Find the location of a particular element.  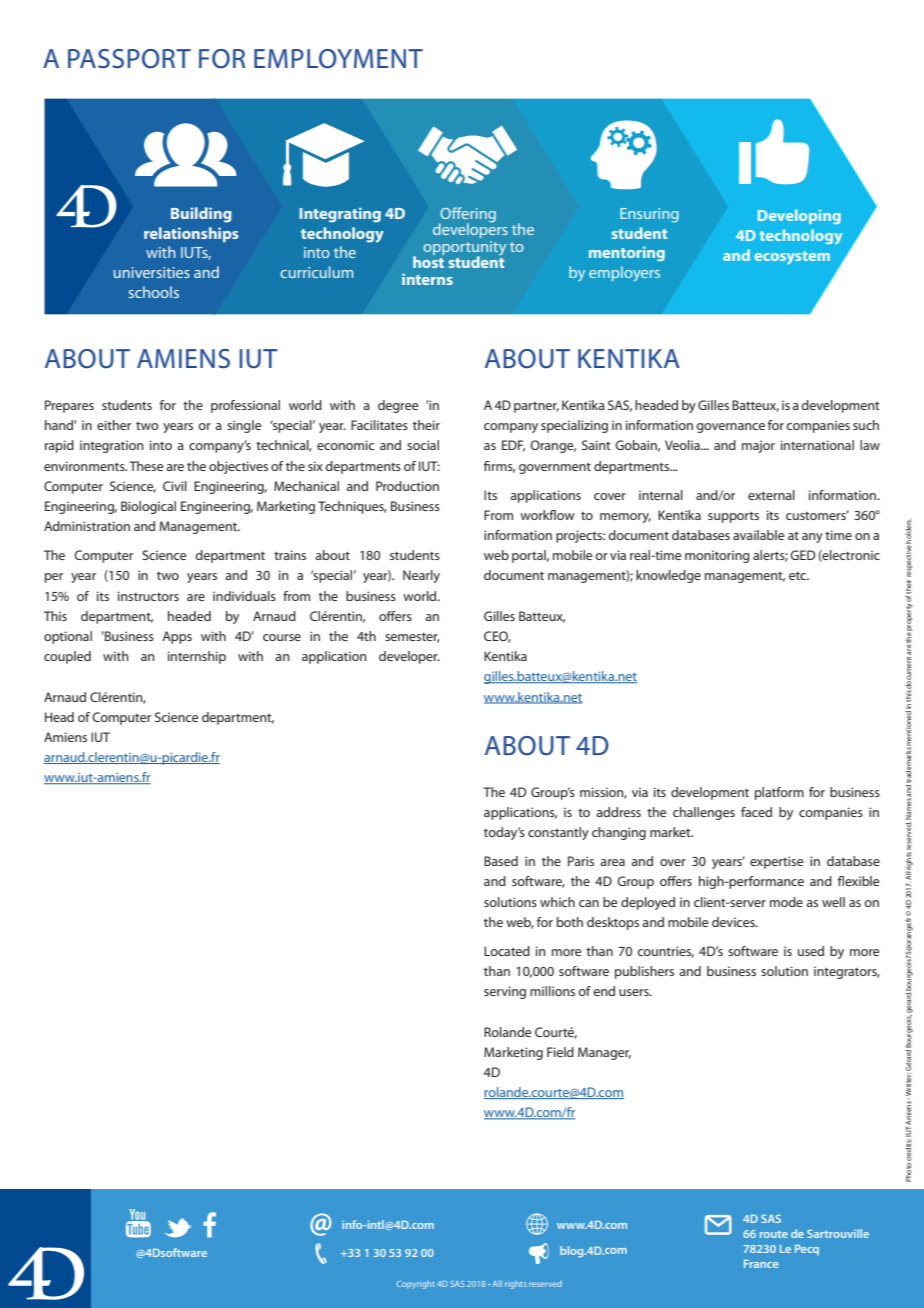

external is located at coordinates (771, 495).
